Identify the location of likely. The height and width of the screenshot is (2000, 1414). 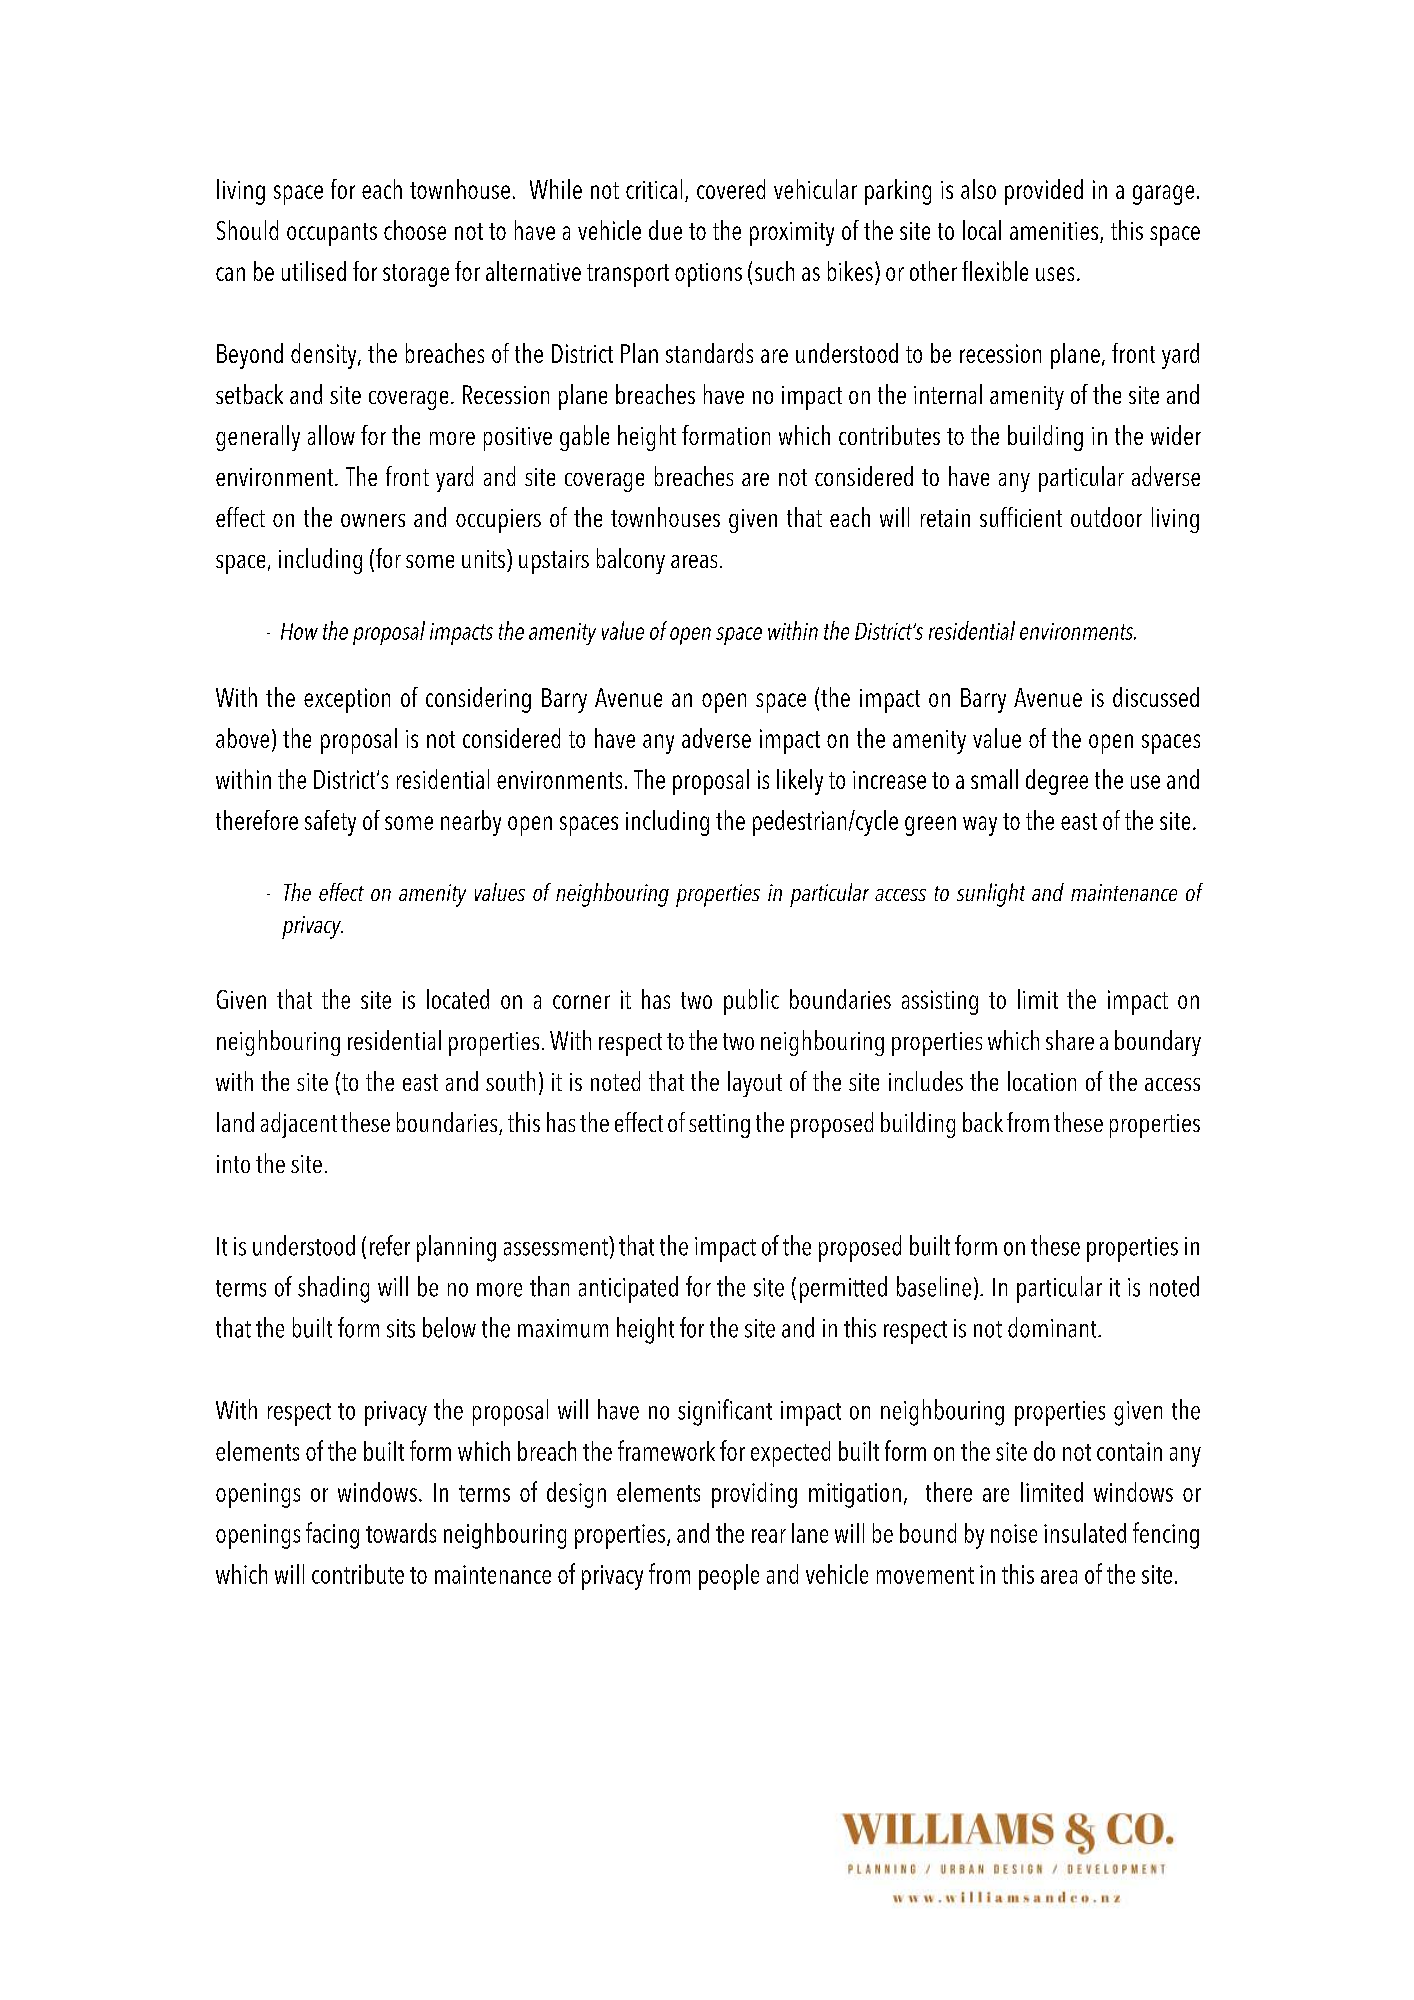
(800, 782).
